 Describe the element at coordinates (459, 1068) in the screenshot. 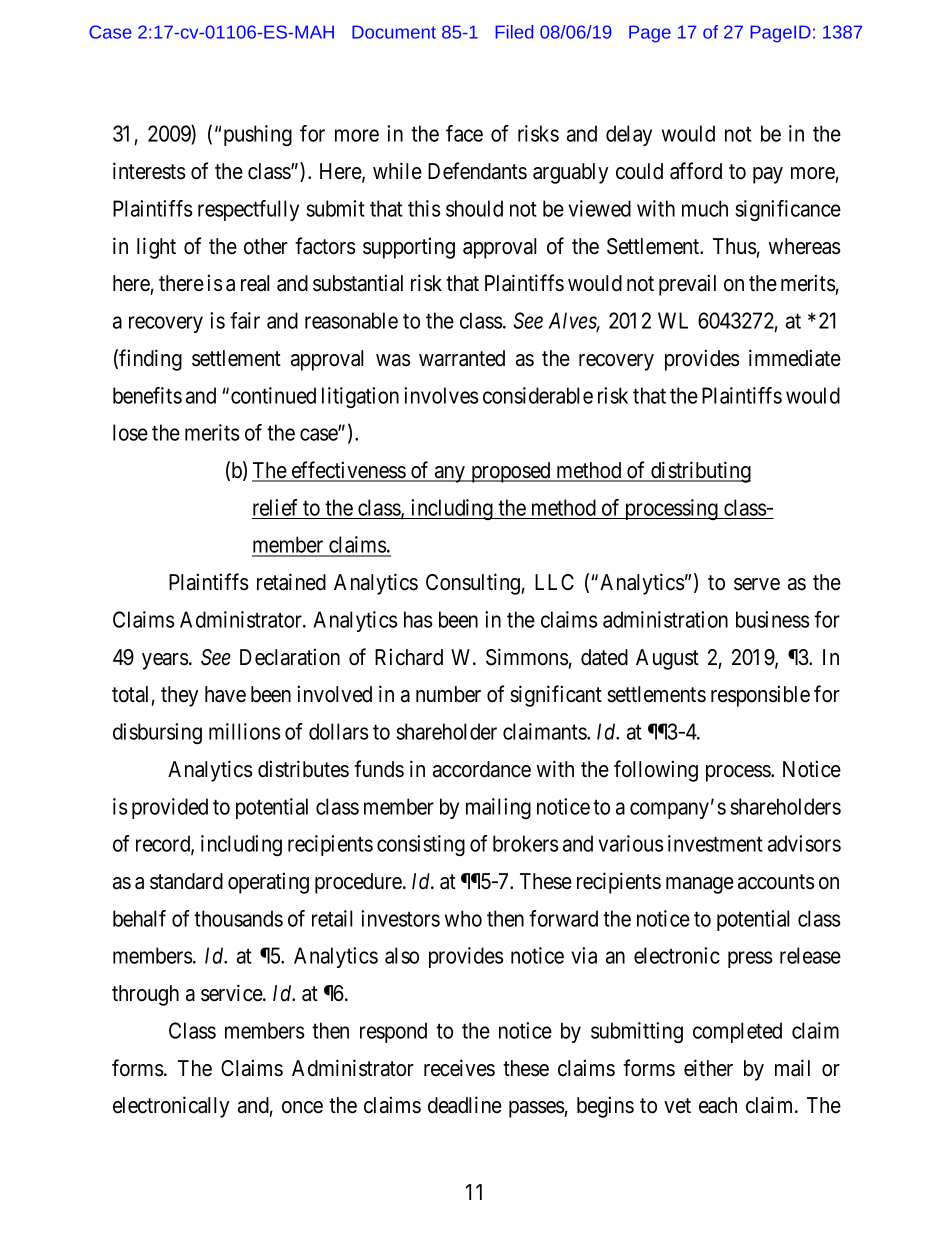

I see `receives` at that location.
